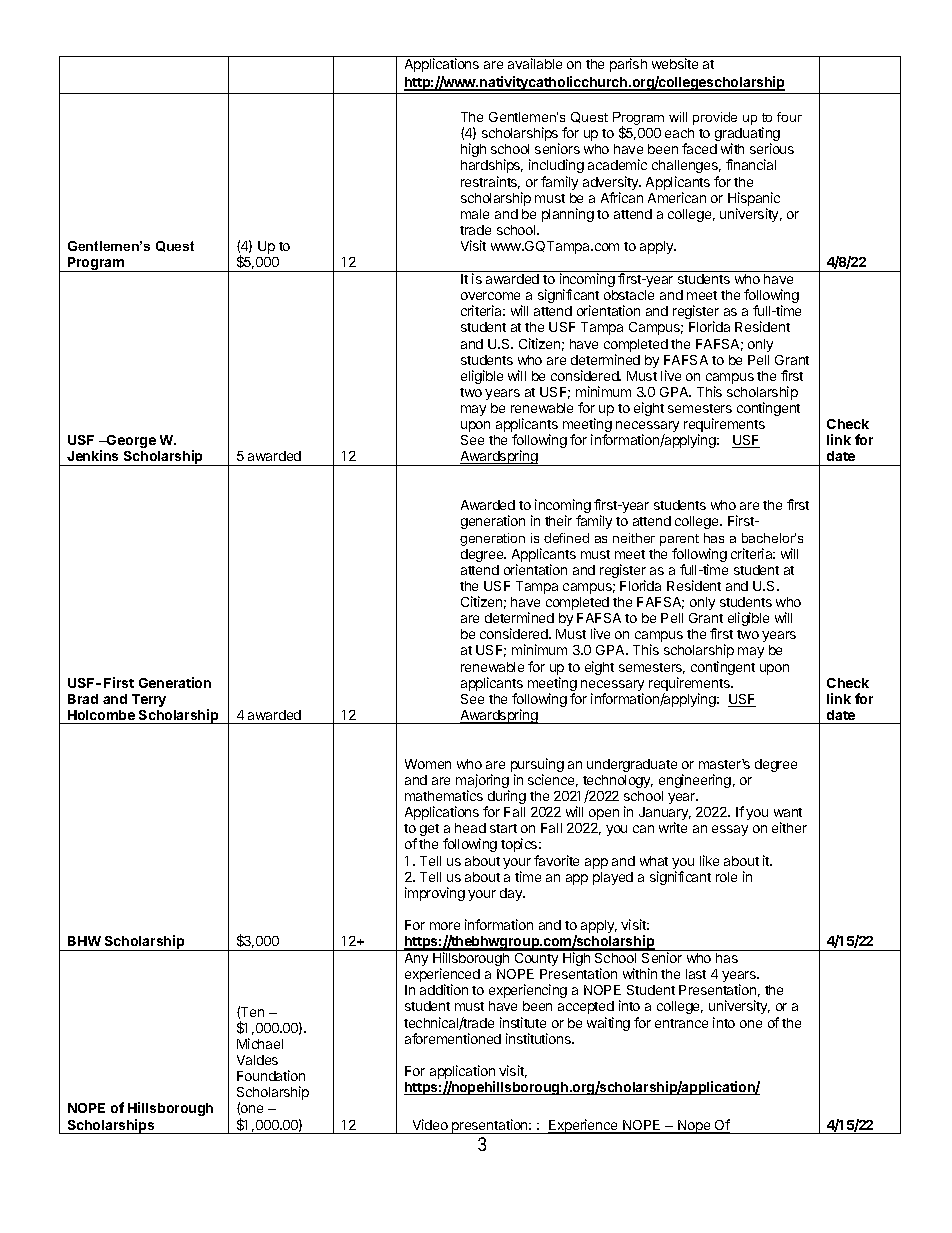 The width and height of the image is (952, 1233). Describe the element at coordinates (83, 699) in the image. I see `Brad` at that location.
